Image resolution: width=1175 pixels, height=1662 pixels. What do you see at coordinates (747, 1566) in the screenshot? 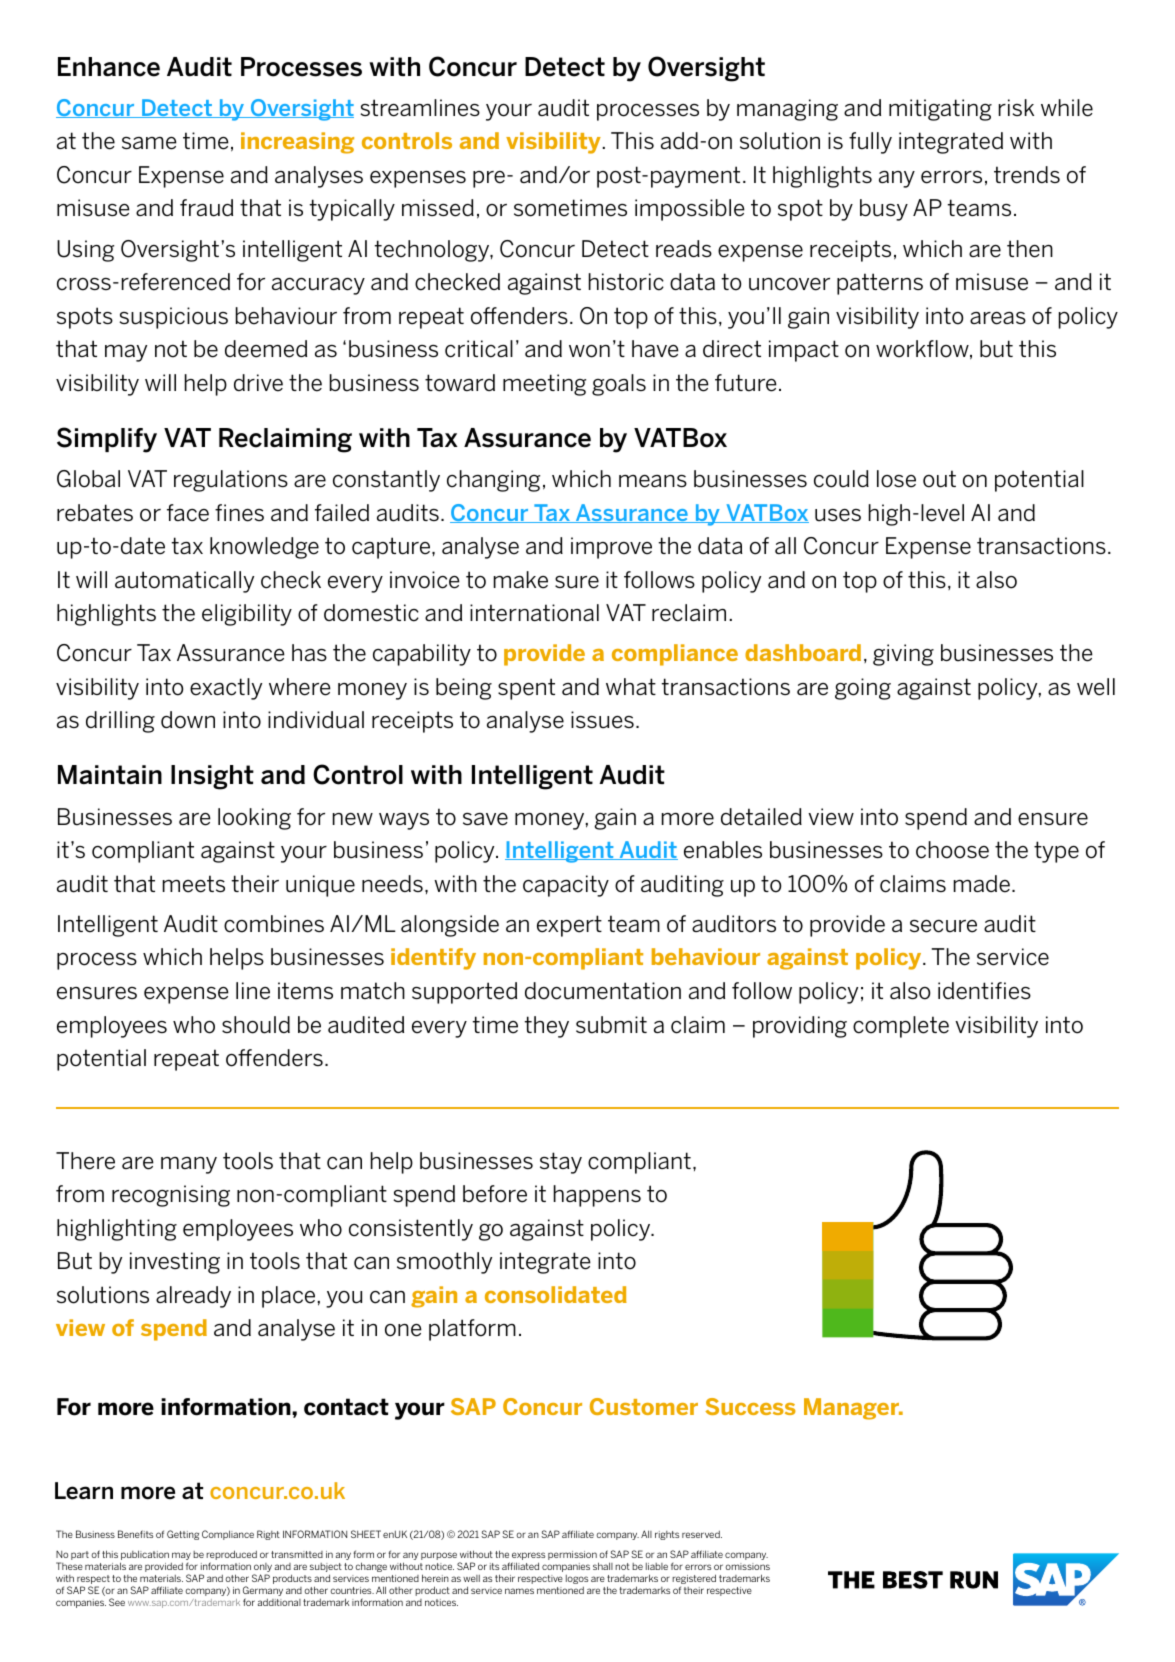
I see `omissions` at bounding box center [747, 1566].
